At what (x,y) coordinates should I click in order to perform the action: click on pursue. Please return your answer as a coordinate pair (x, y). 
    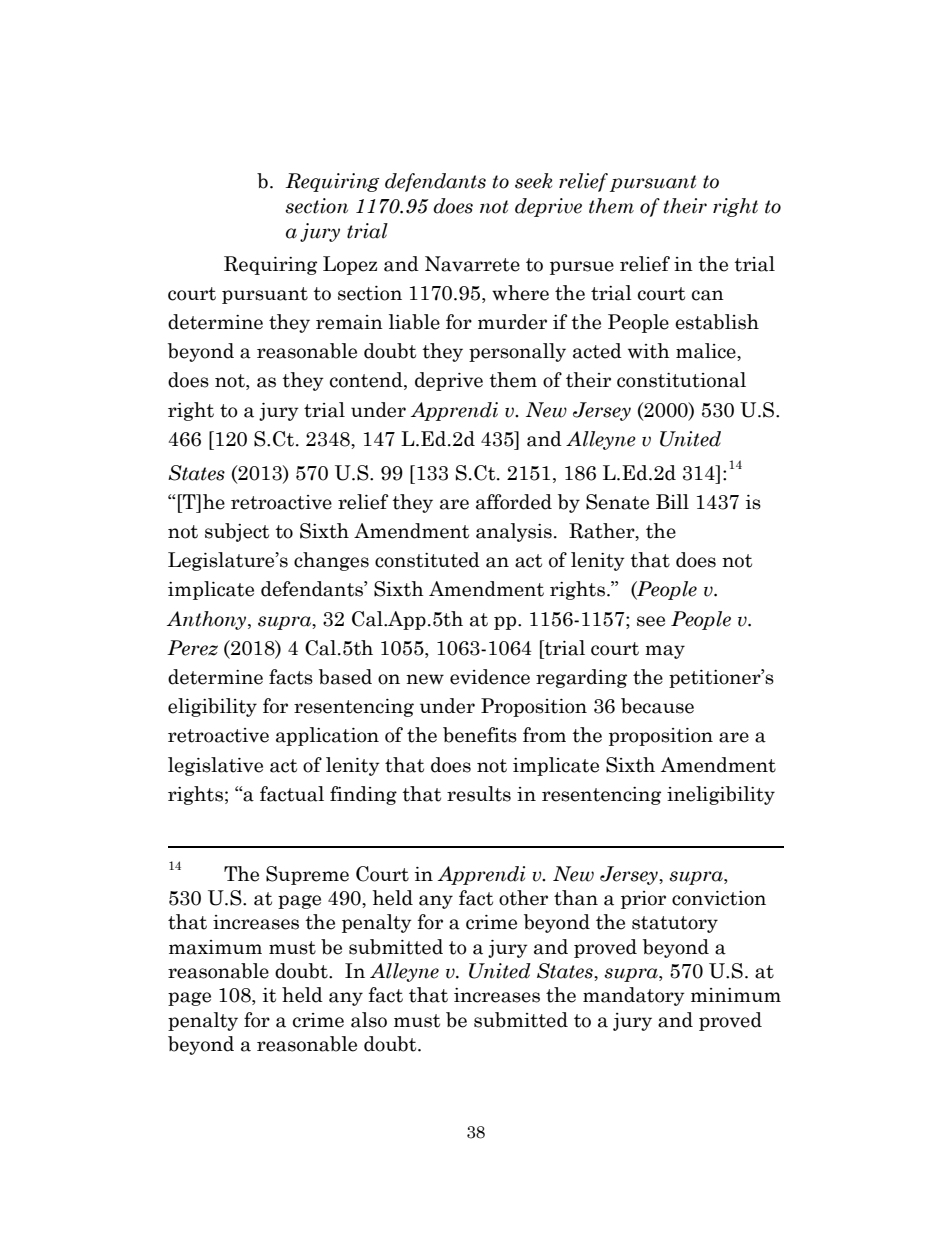
    Looking at the image, I should click on (582, 268).
